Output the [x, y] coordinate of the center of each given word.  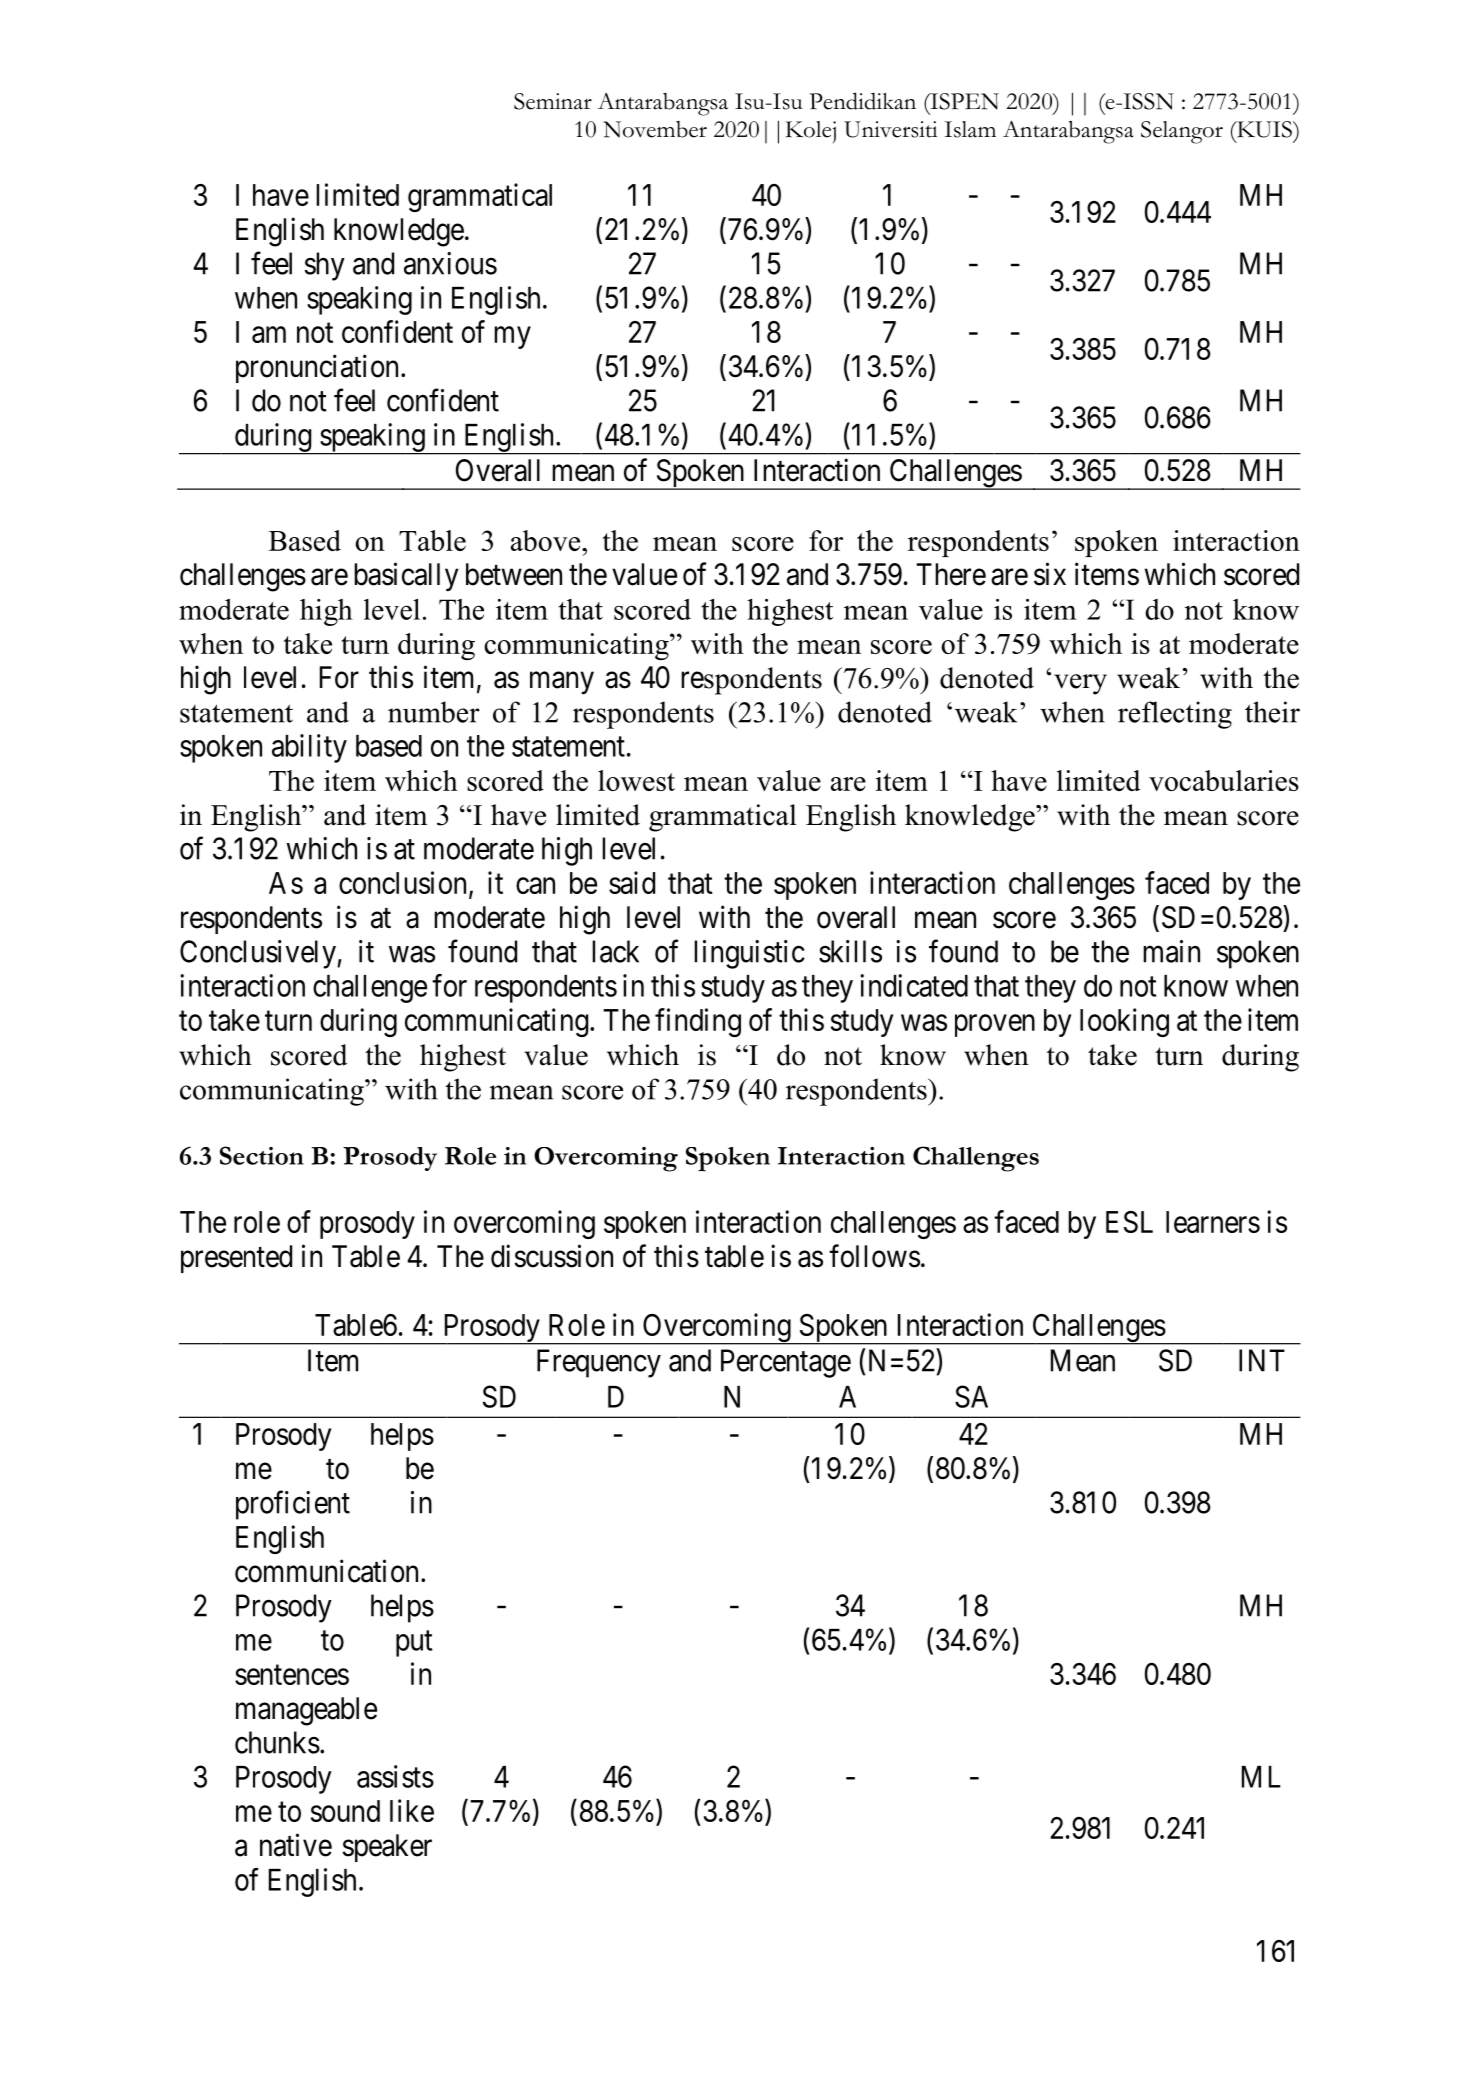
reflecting [1175, 715]
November [655, 129]
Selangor [1182, 132]
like [412, 1810]
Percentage [786, 1363]
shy [325, 266]
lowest [636, 780]
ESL [1129, 1222]
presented [236, 1259]
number [434, 712]
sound [345, 1811]
